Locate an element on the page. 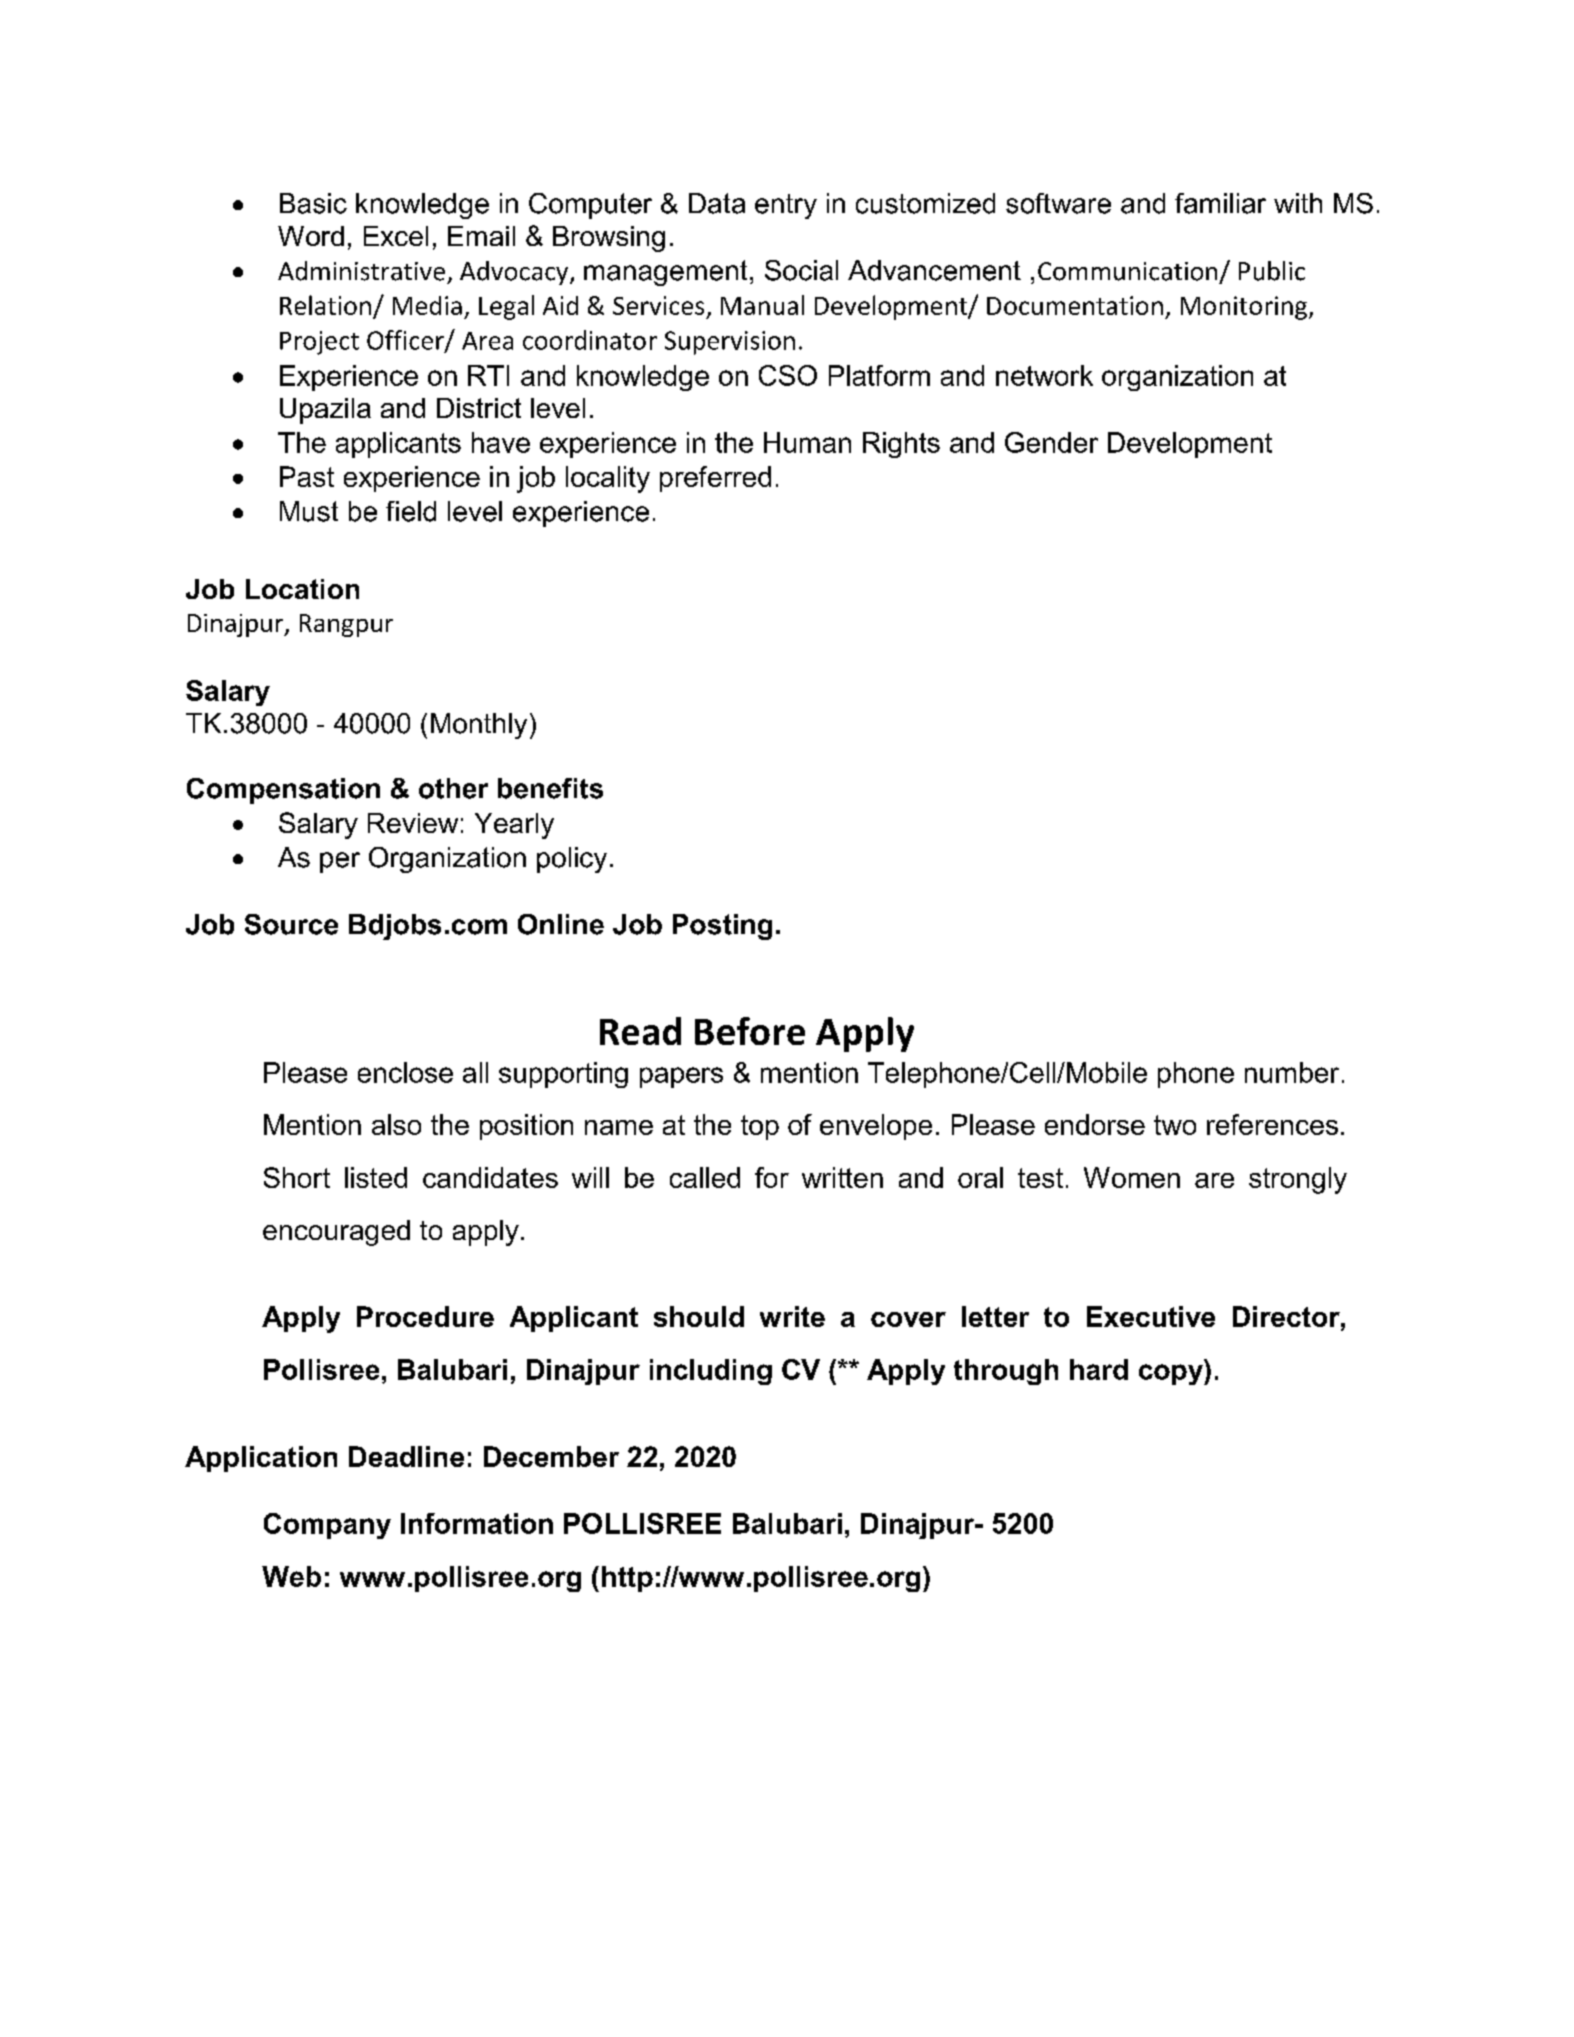 This image has width=1574, height=2037. including is located at coordinates (711, 1372).
